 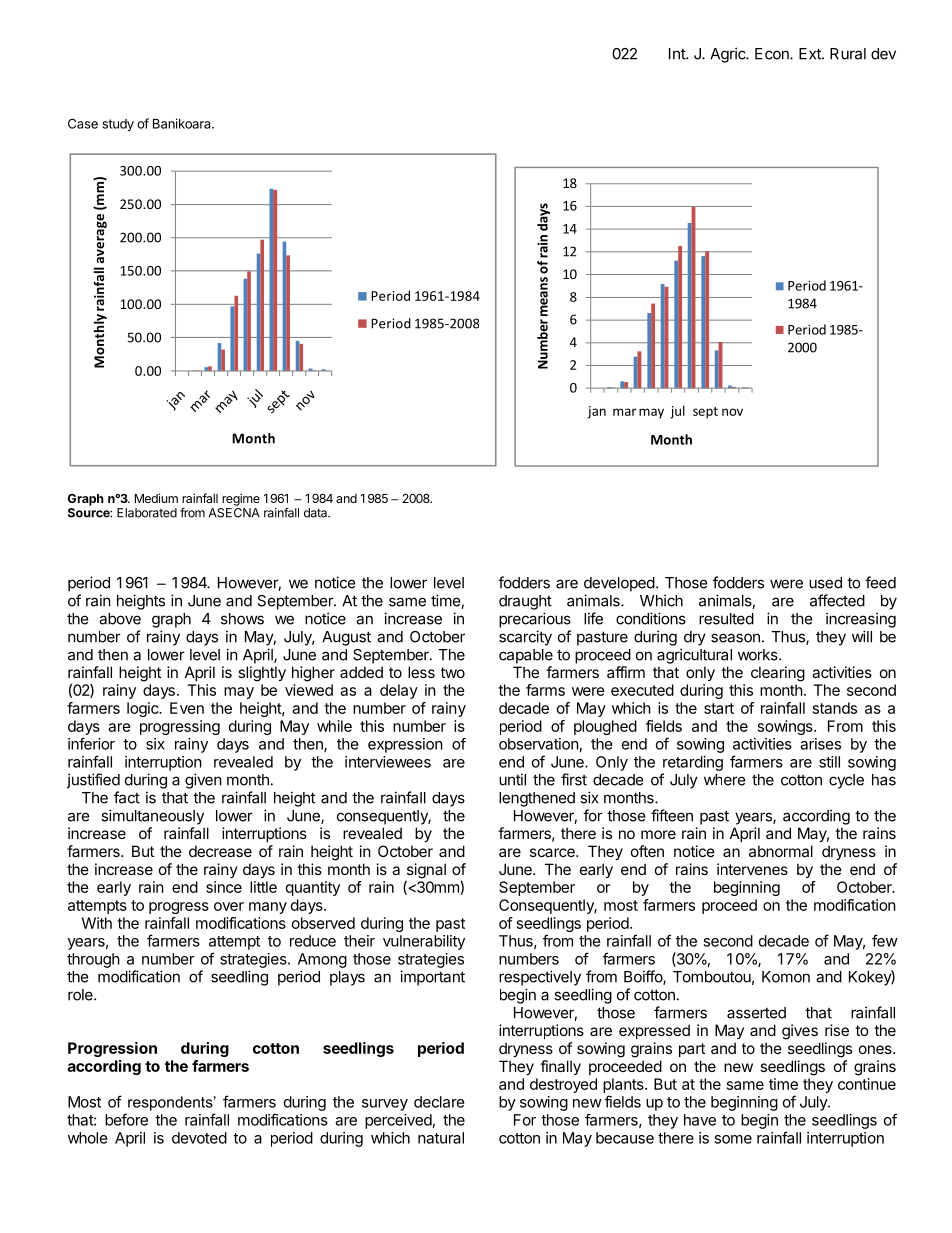 What do you see at coordinates (118, 125) in the page?
I see `study` at bounding box center [118, 125].
